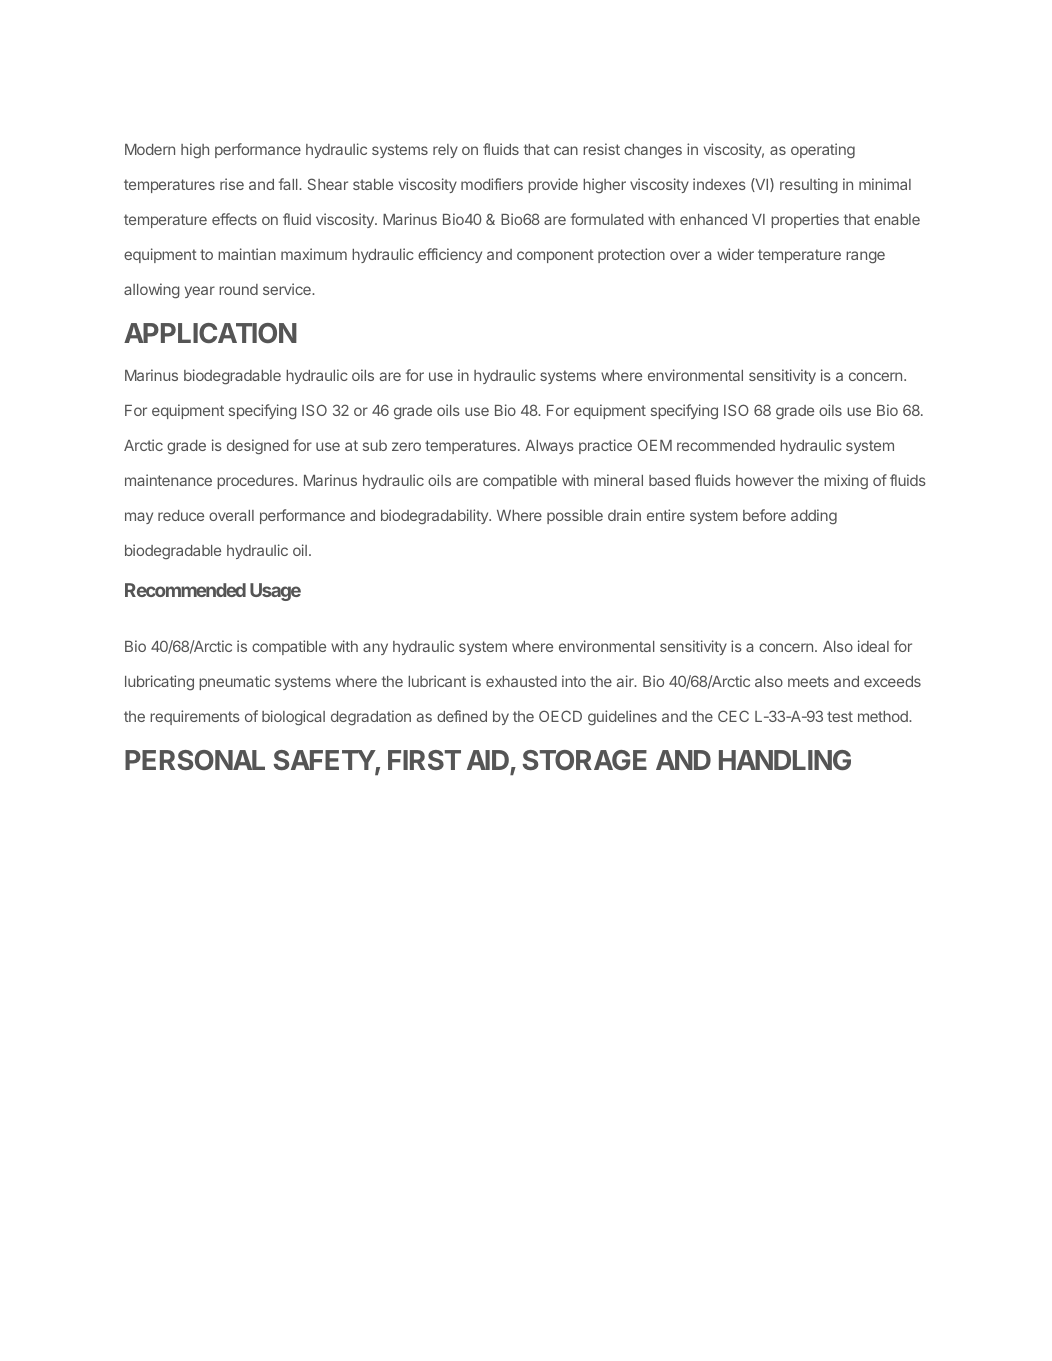 The width and height of the page is (1052, 1361). What do you see at coordinates (814, 517) in the page?
I see `adding` at bounding box center [814, 517].
